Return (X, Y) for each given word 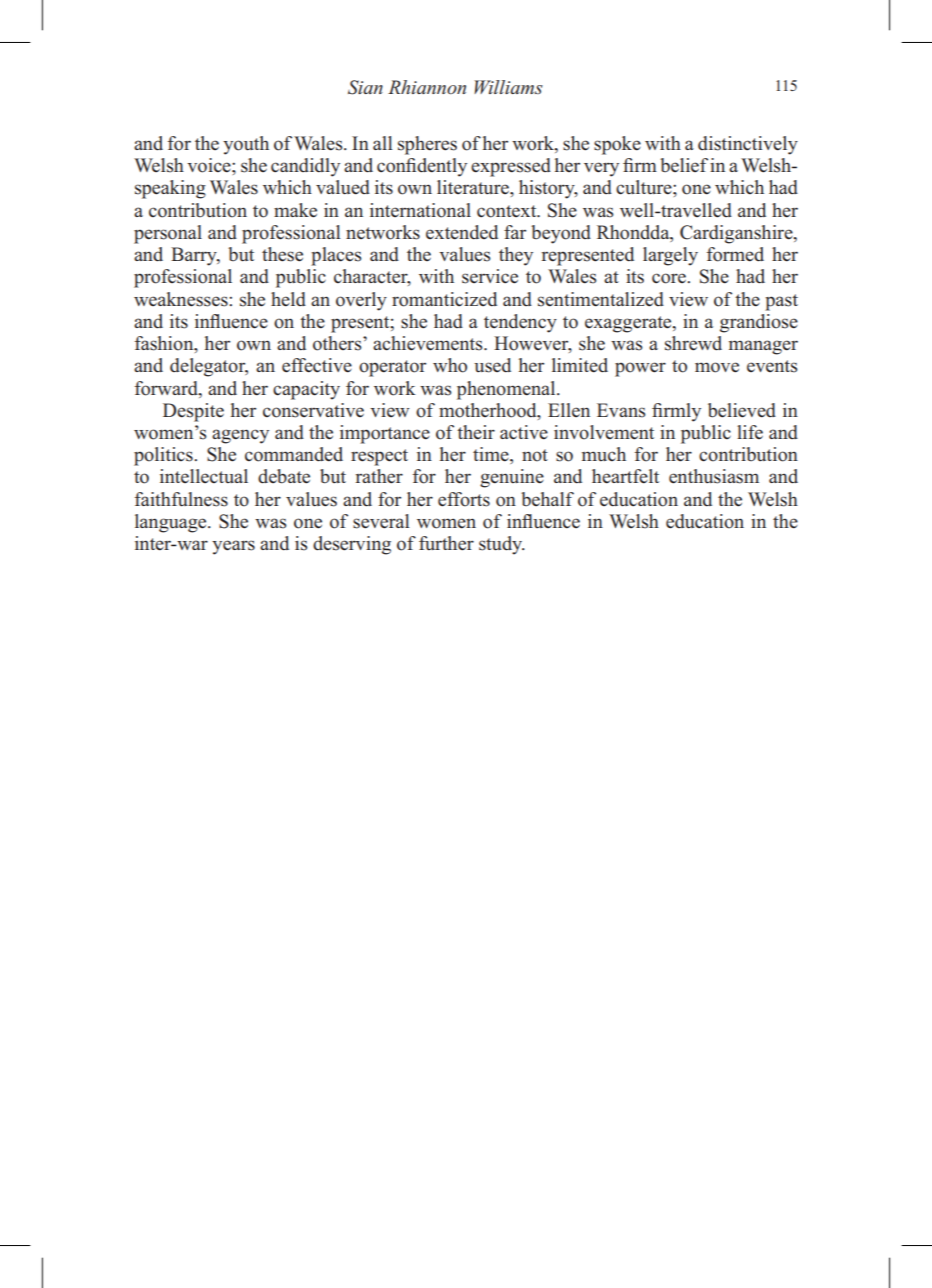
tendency (520, 323)
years (233, 547)
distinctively (748, 145)
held (288, 299)
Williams (508, 87)
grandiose (759, 323)
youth (246, 145)
